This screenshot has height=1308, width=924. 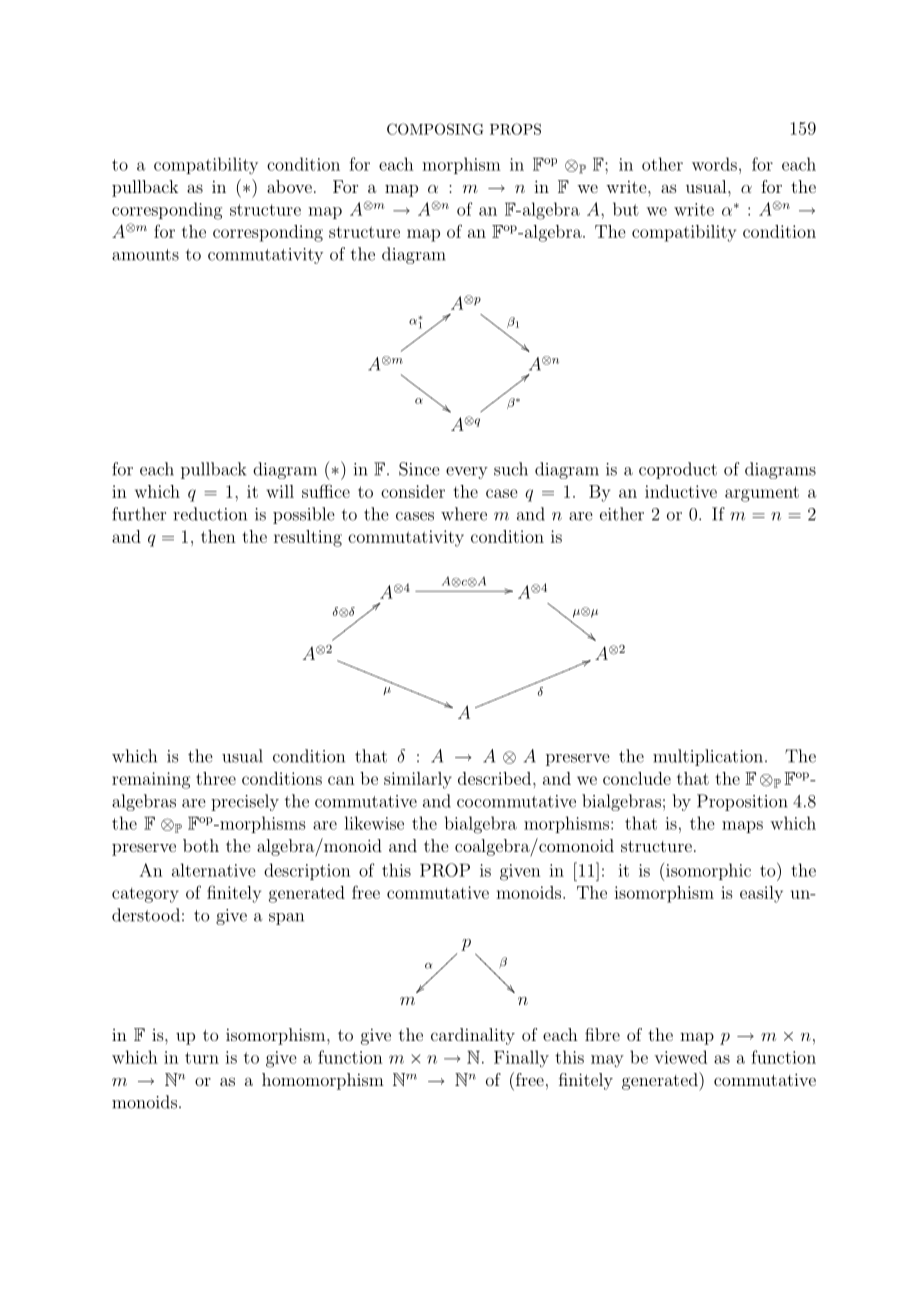 What do you see at coordinates (464, 514) in the screenshot?
I see `where` at bounding box center [464, 514].
